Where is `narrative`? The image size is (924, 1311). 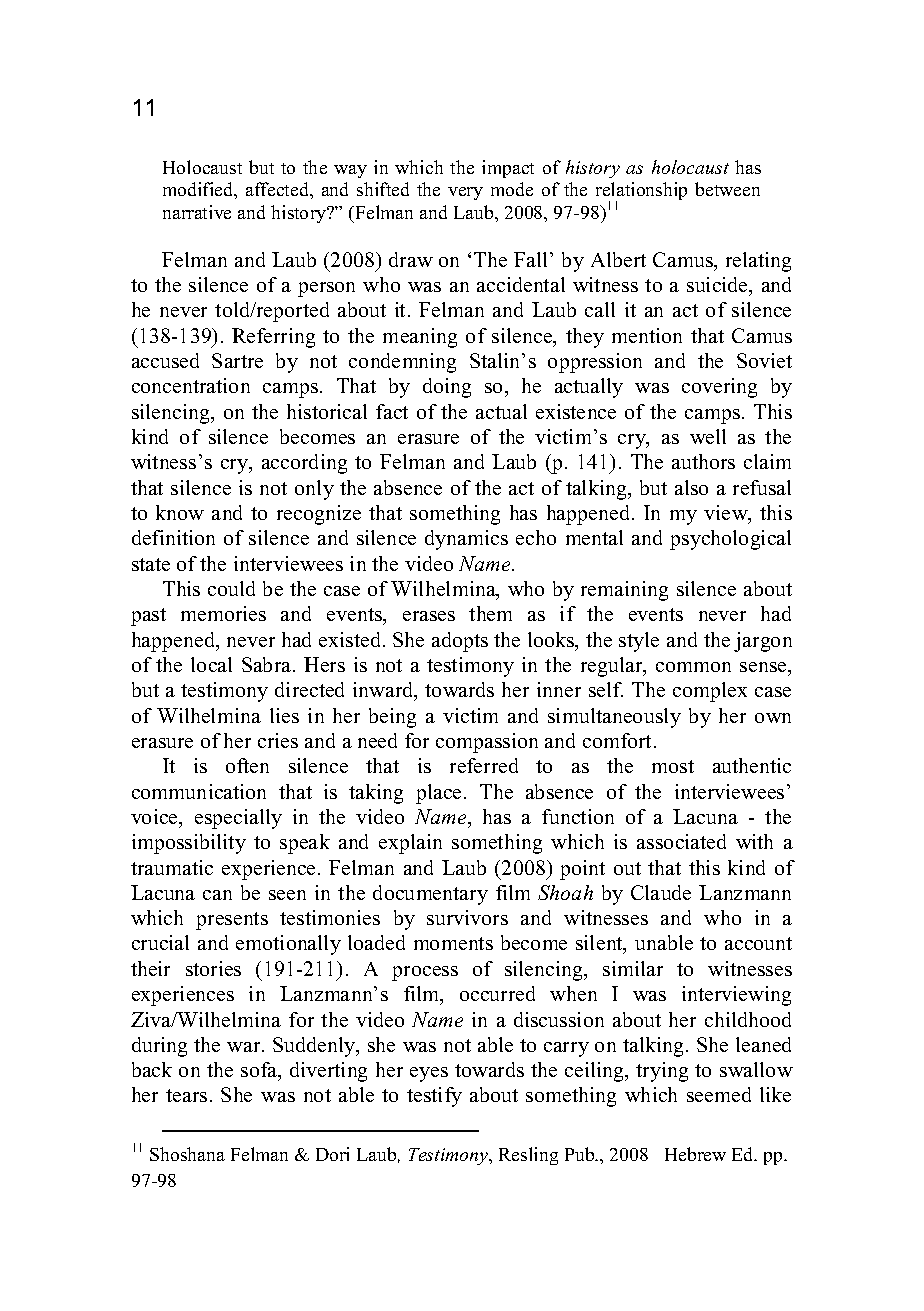
narrative is located at coordinates (197, 212).
